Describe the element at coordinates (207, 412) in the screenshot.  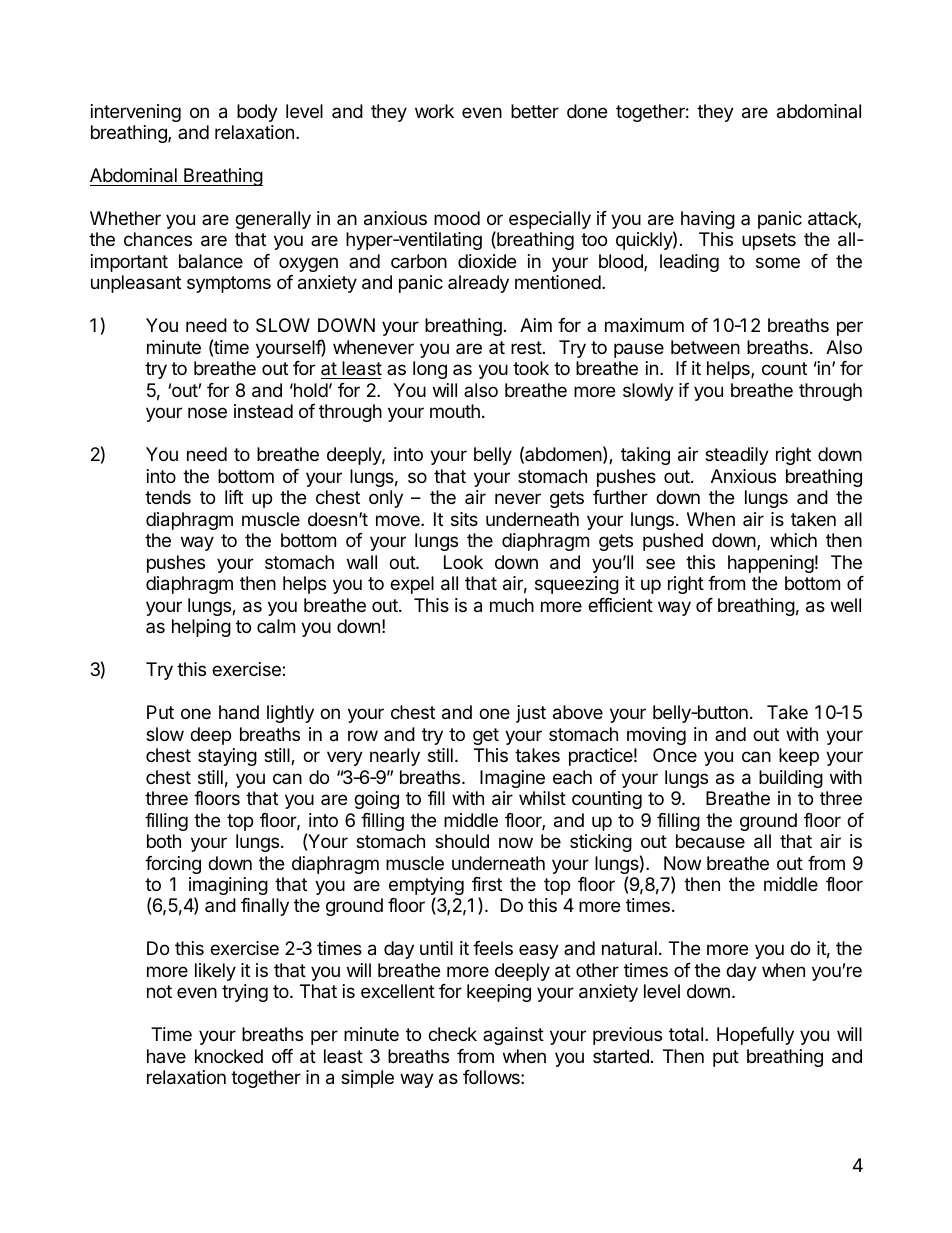
I see `nose` at that location.
